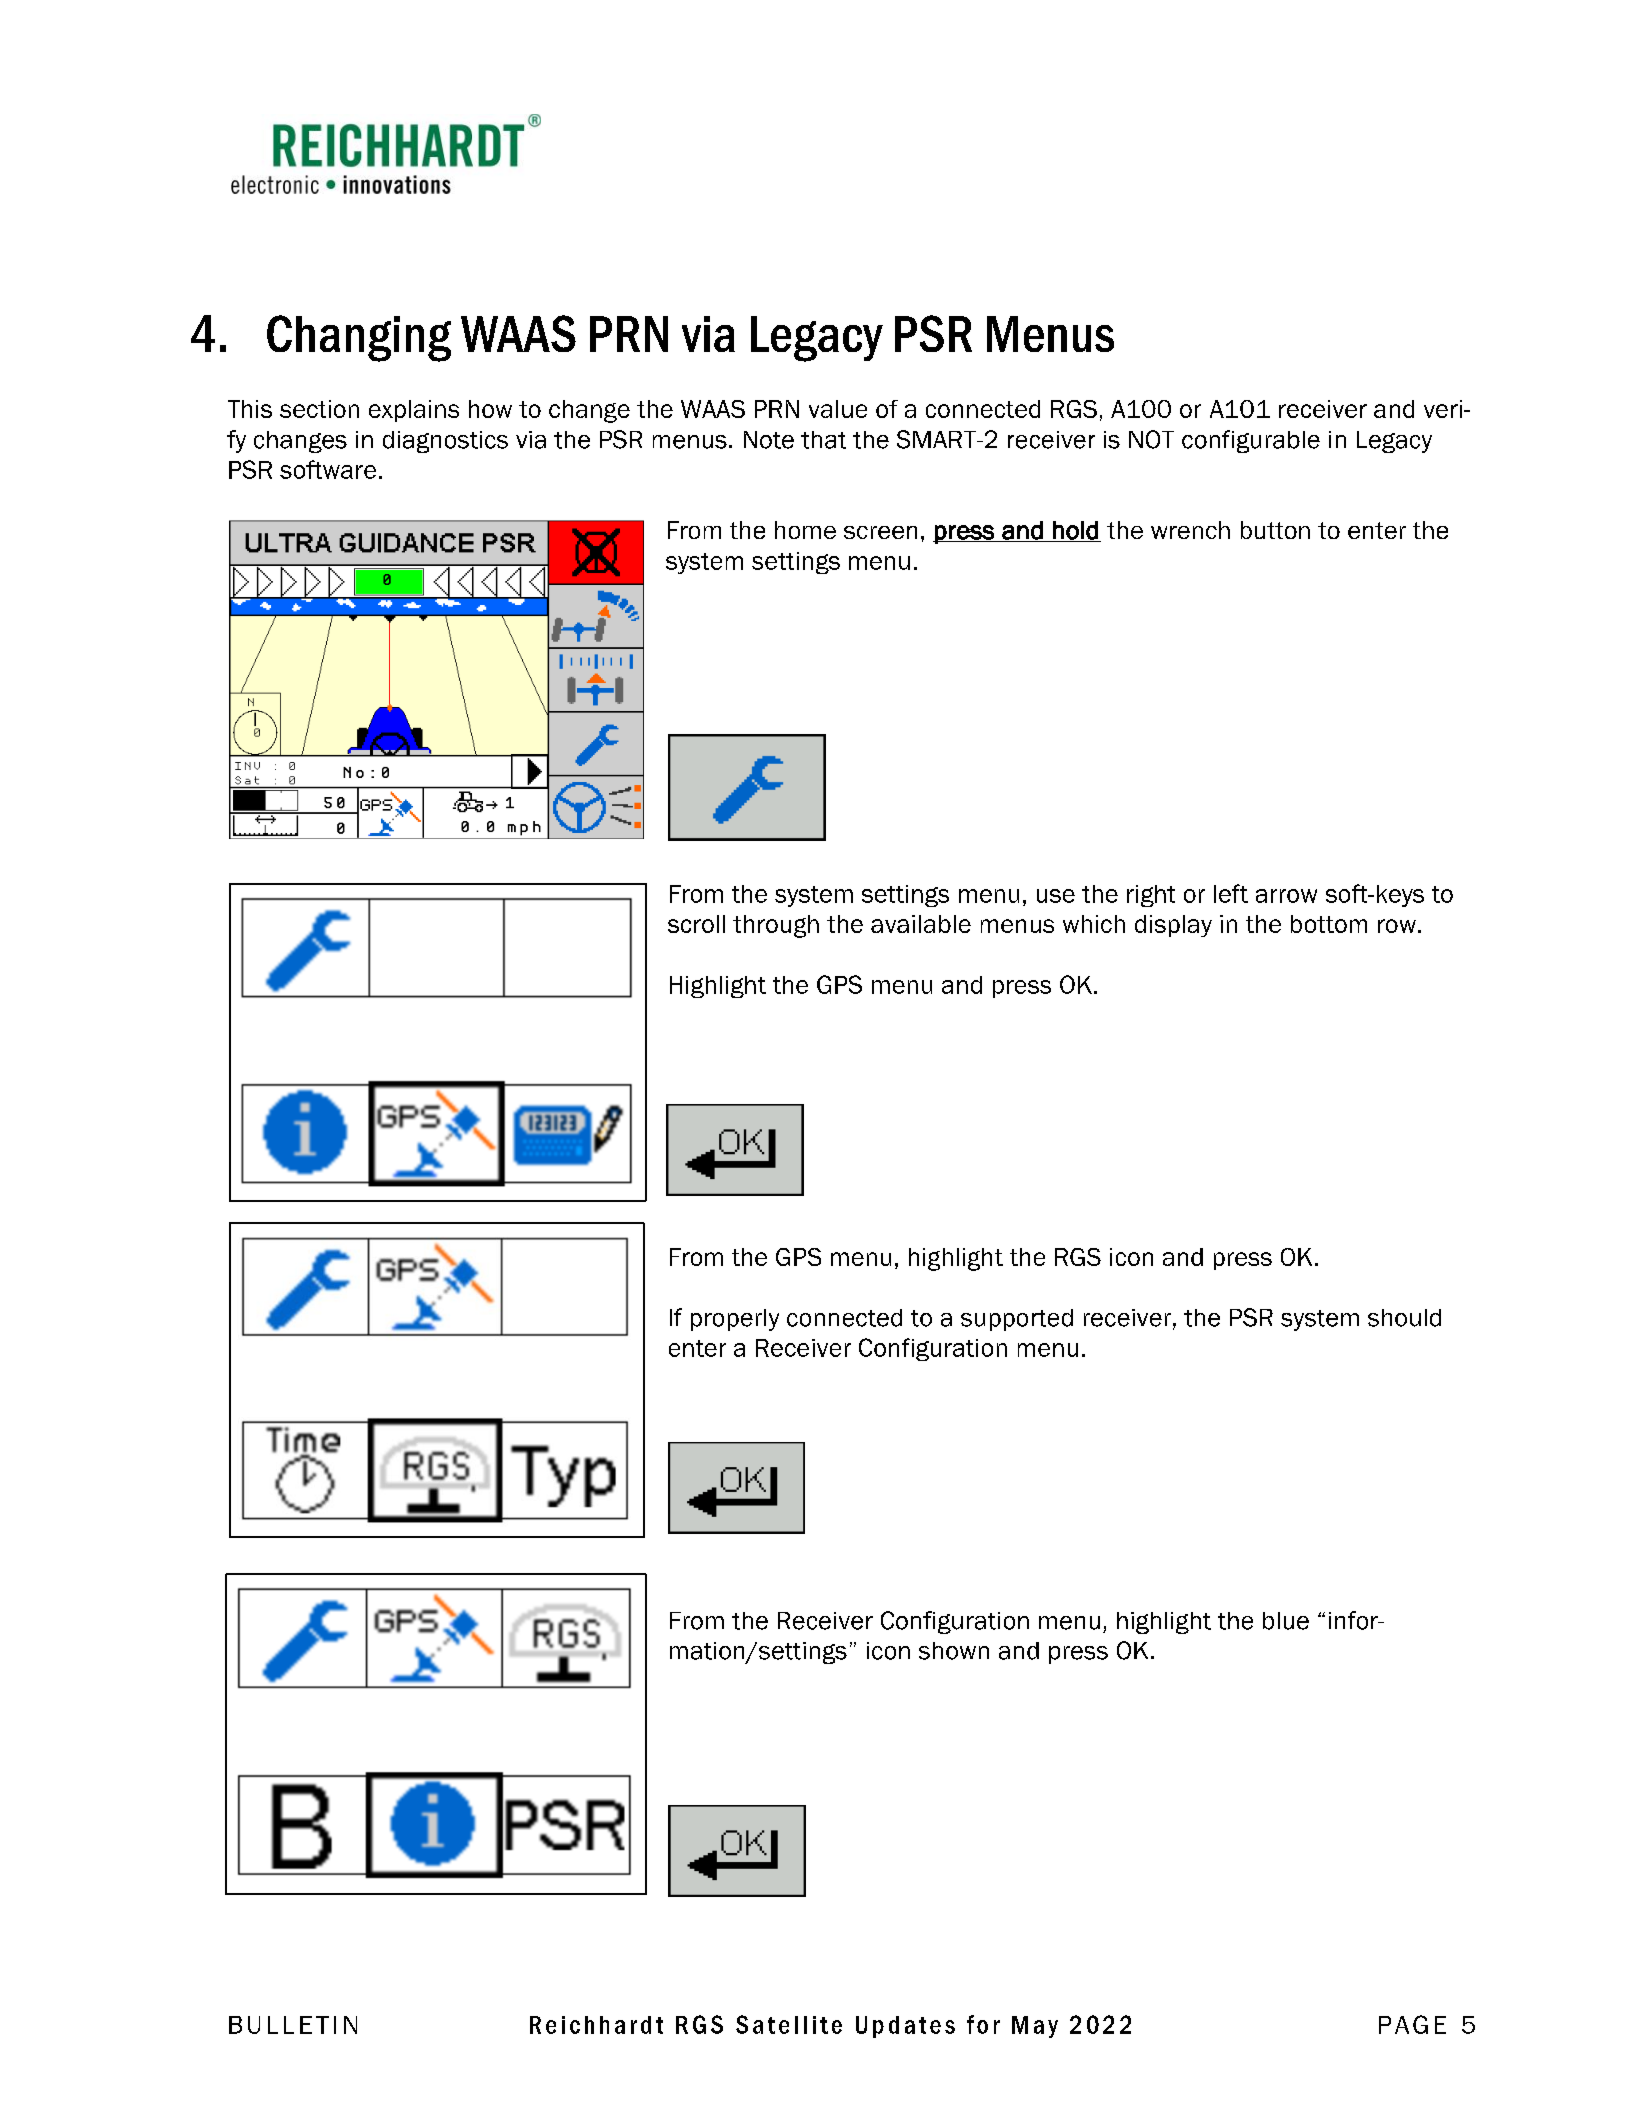 The width and height of the page is (1634, 2115). What do you see at coordinates (414, 411) in the page?
I see `explains` at bounding box center [414, 411].
